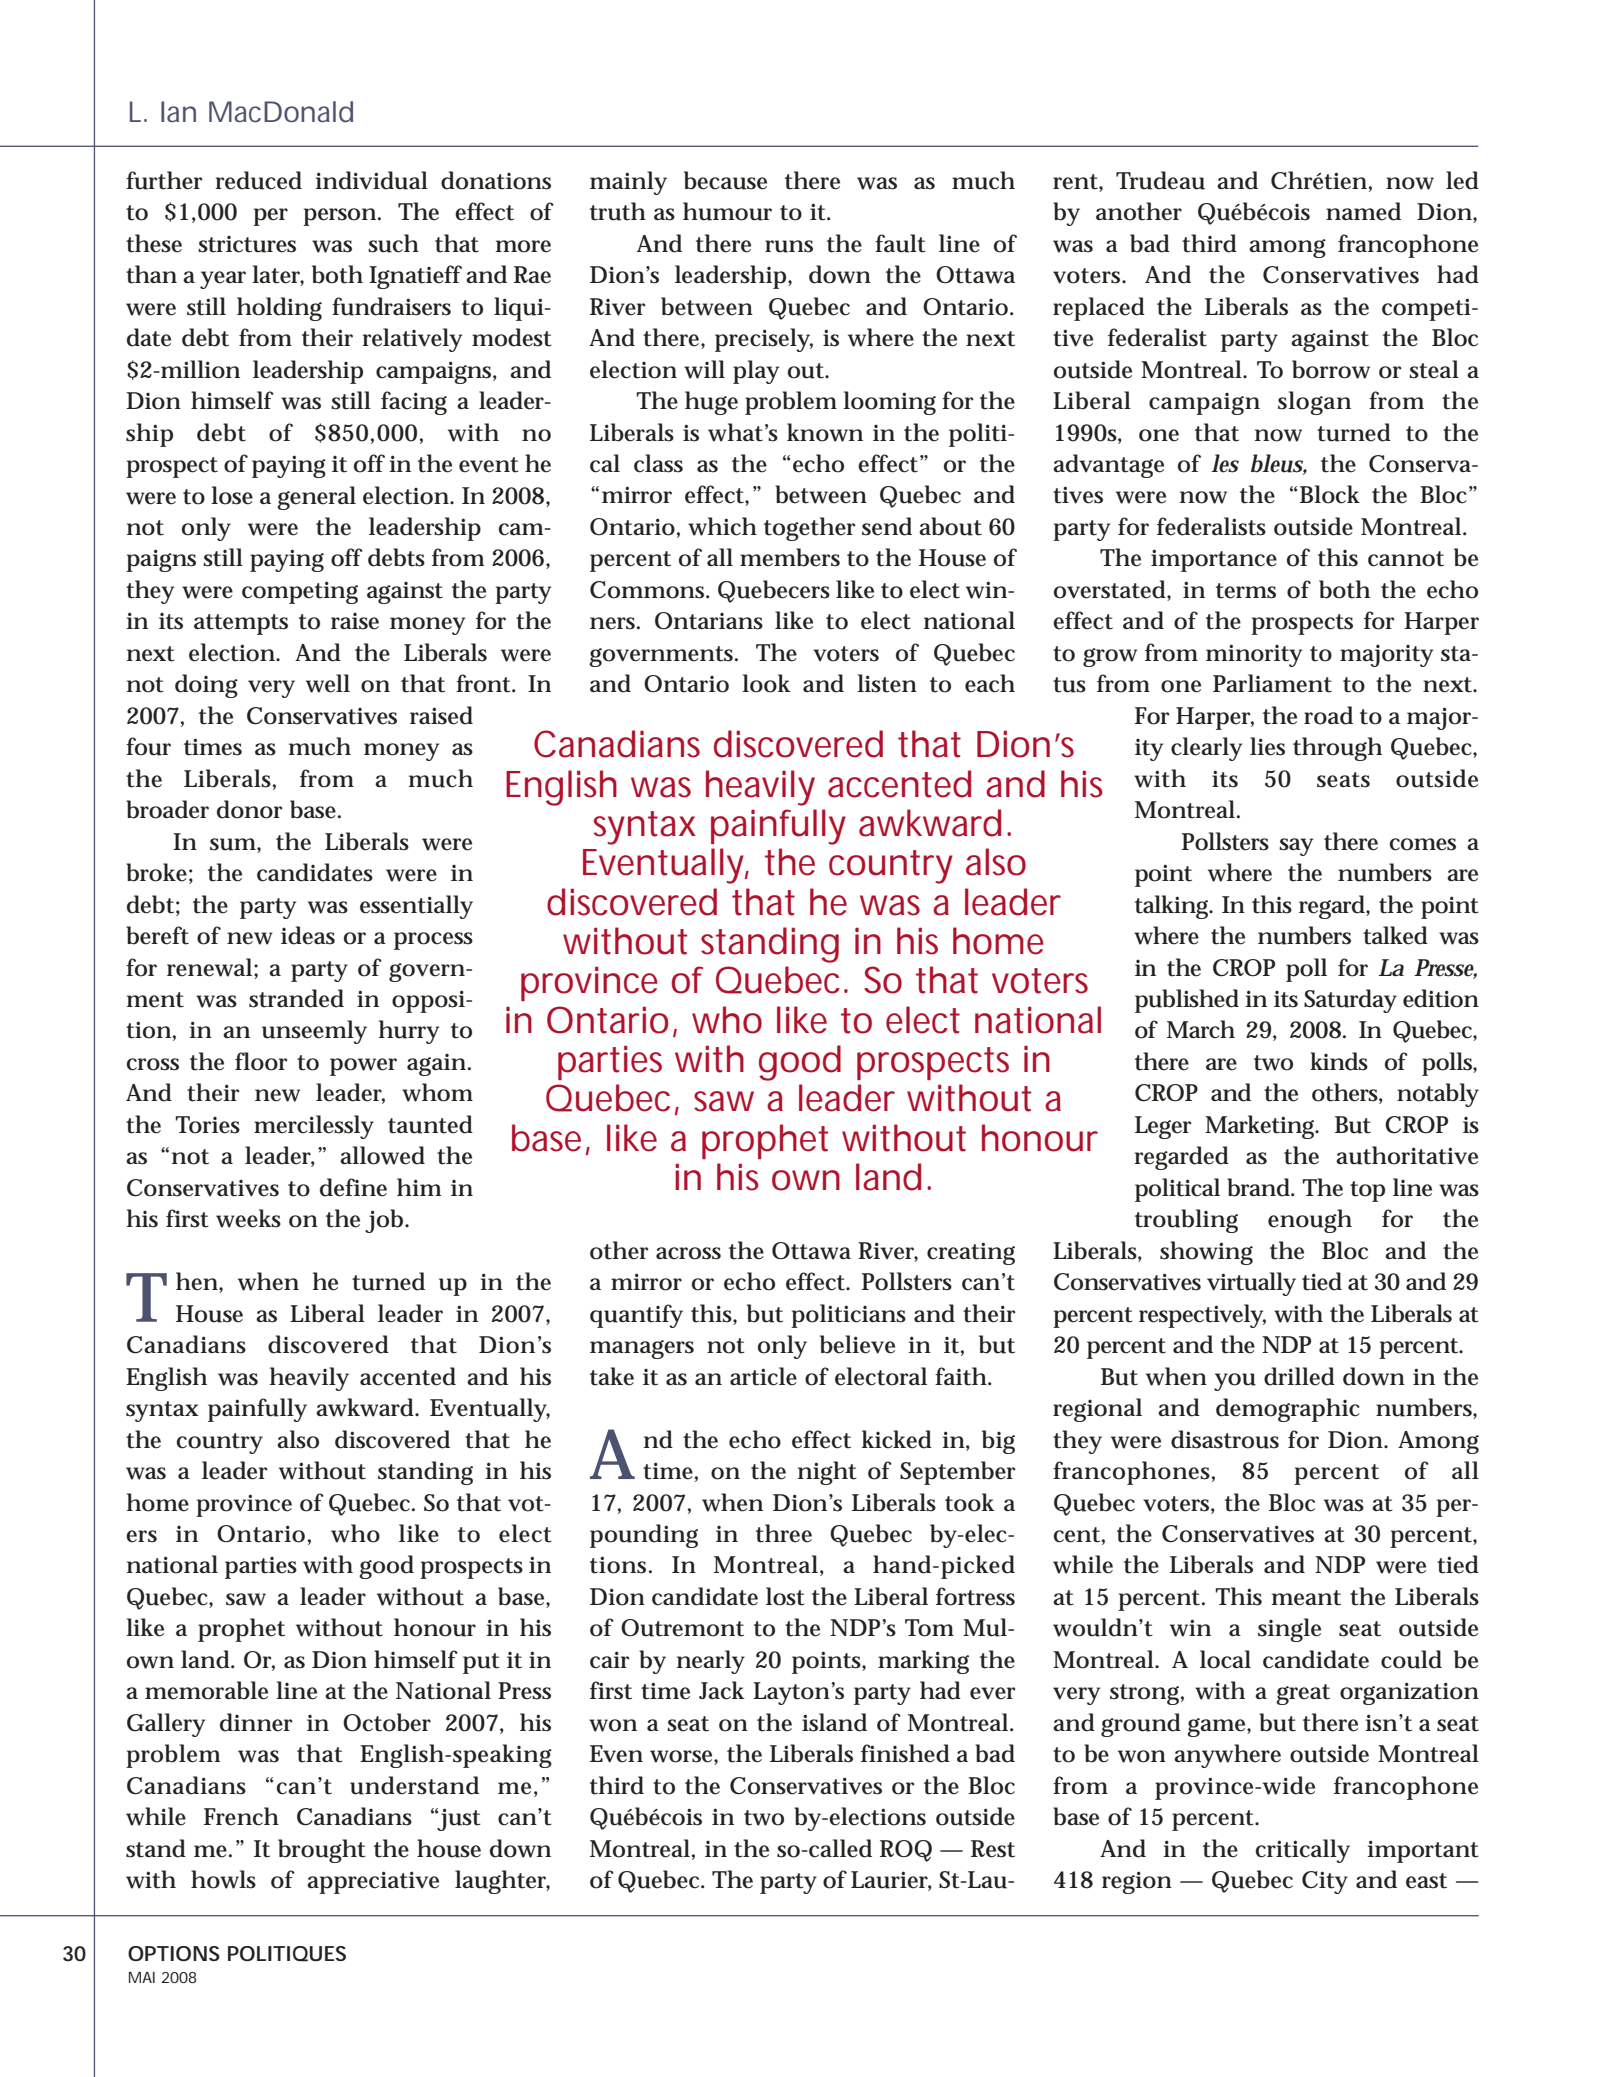  I want to click on runs, so click(789, 246).
